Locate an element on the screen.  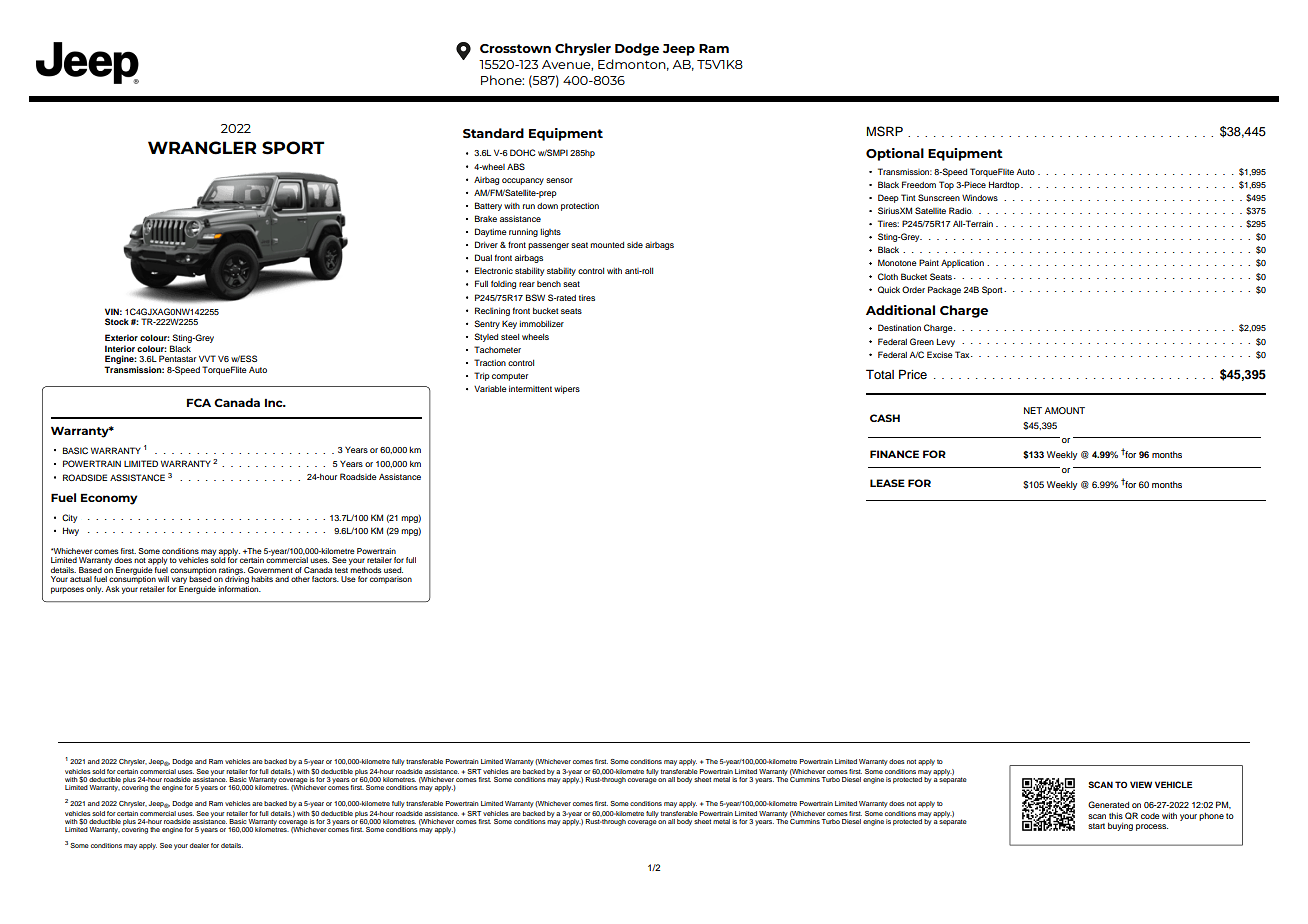
NET is located at coordinates (1033, 410).
